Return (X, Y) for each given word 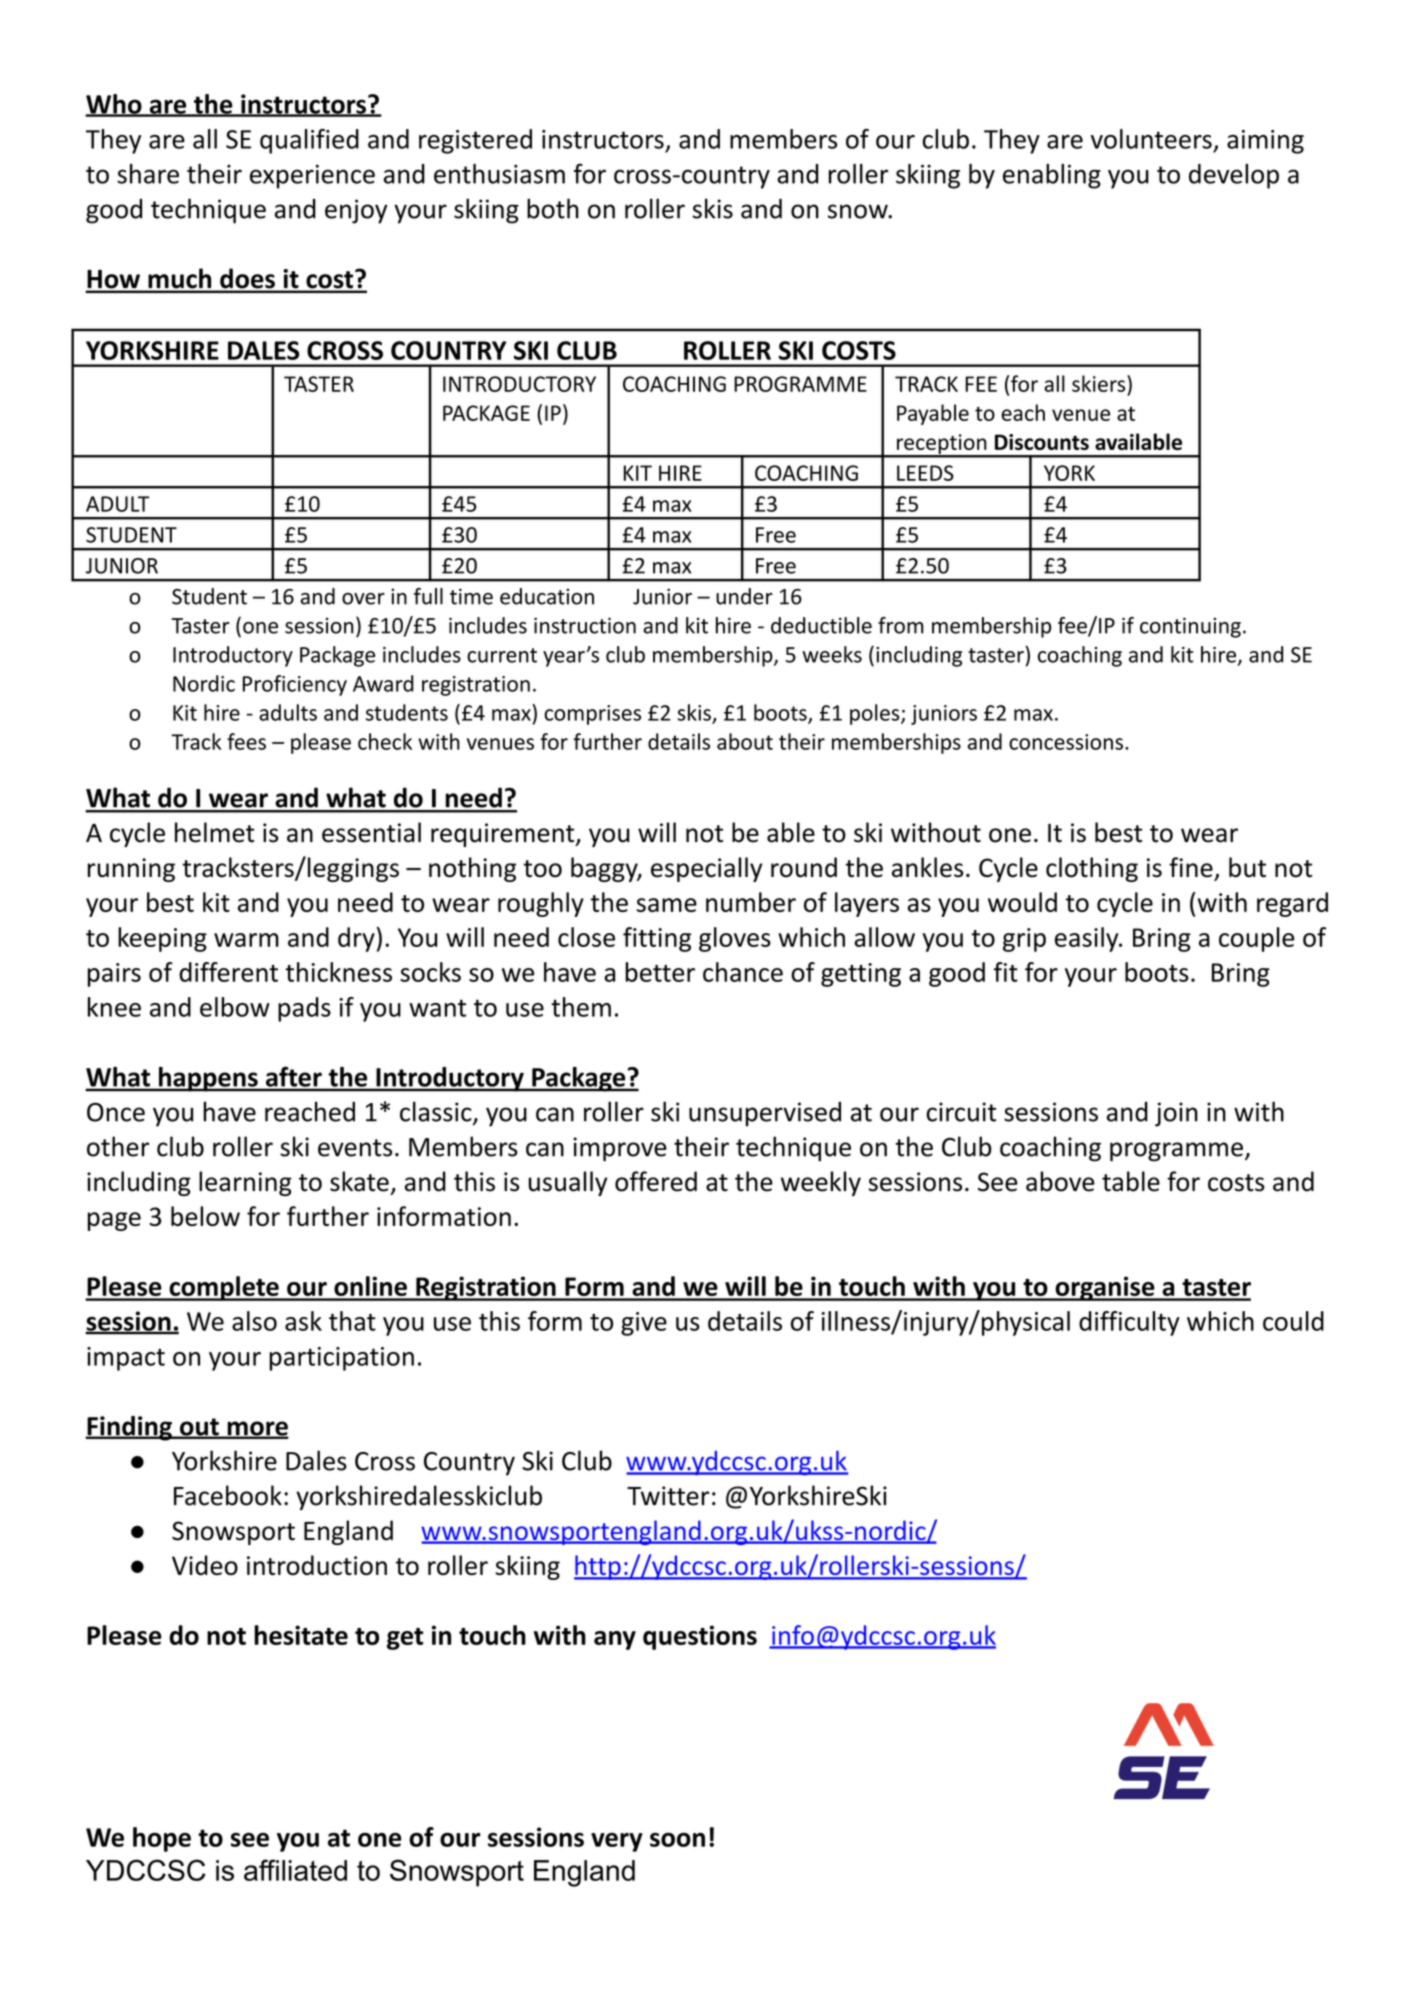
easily (1088, 939)
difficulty (1129, 1323)
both (553, 208)
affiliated (295, 1870)
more (257, 1429)
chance (743, 972)
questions (700, 1637)
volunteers (1151, 139)
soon (677, 1840)
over (363, 599)
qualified (309, 141)
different (228, 972)
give (644, 1324)
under (744, 596)
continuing (1190, 627)
